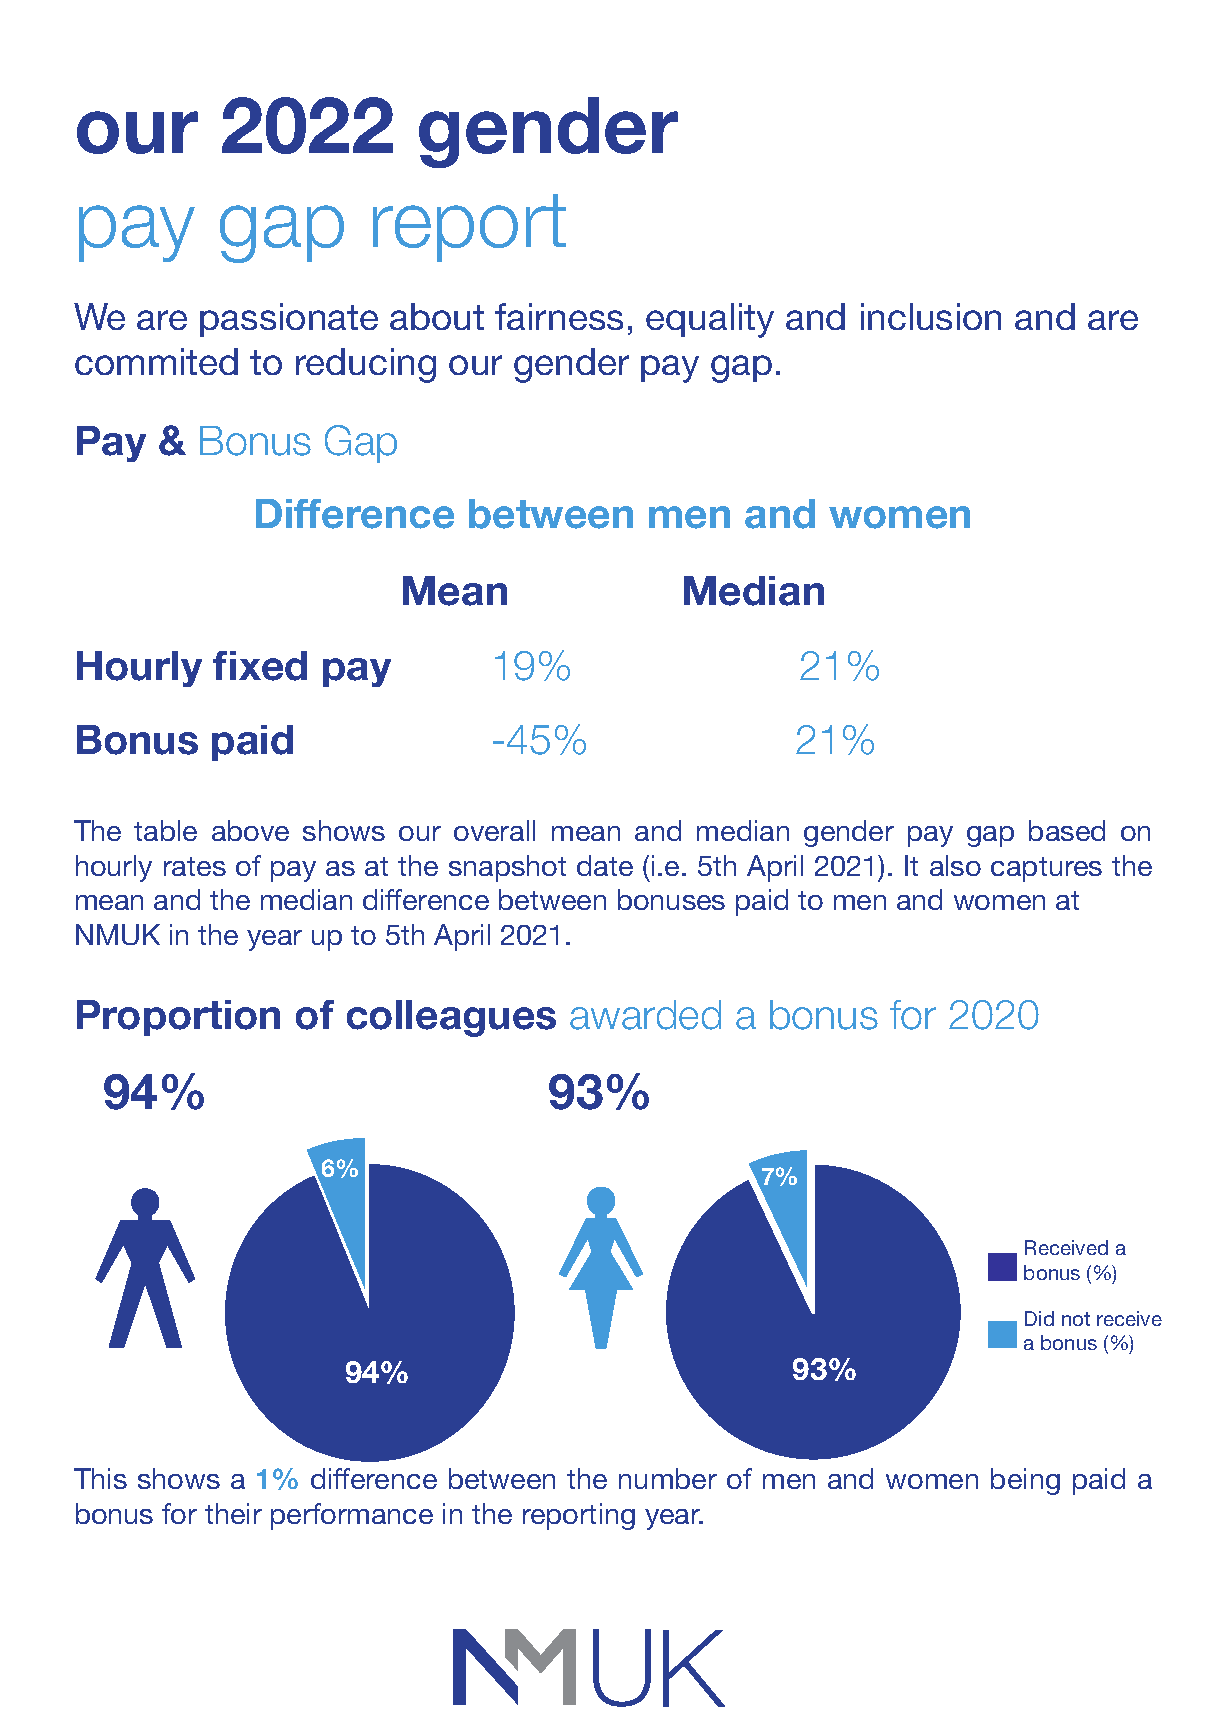  I want to click on fairness, so click(559, 316).
